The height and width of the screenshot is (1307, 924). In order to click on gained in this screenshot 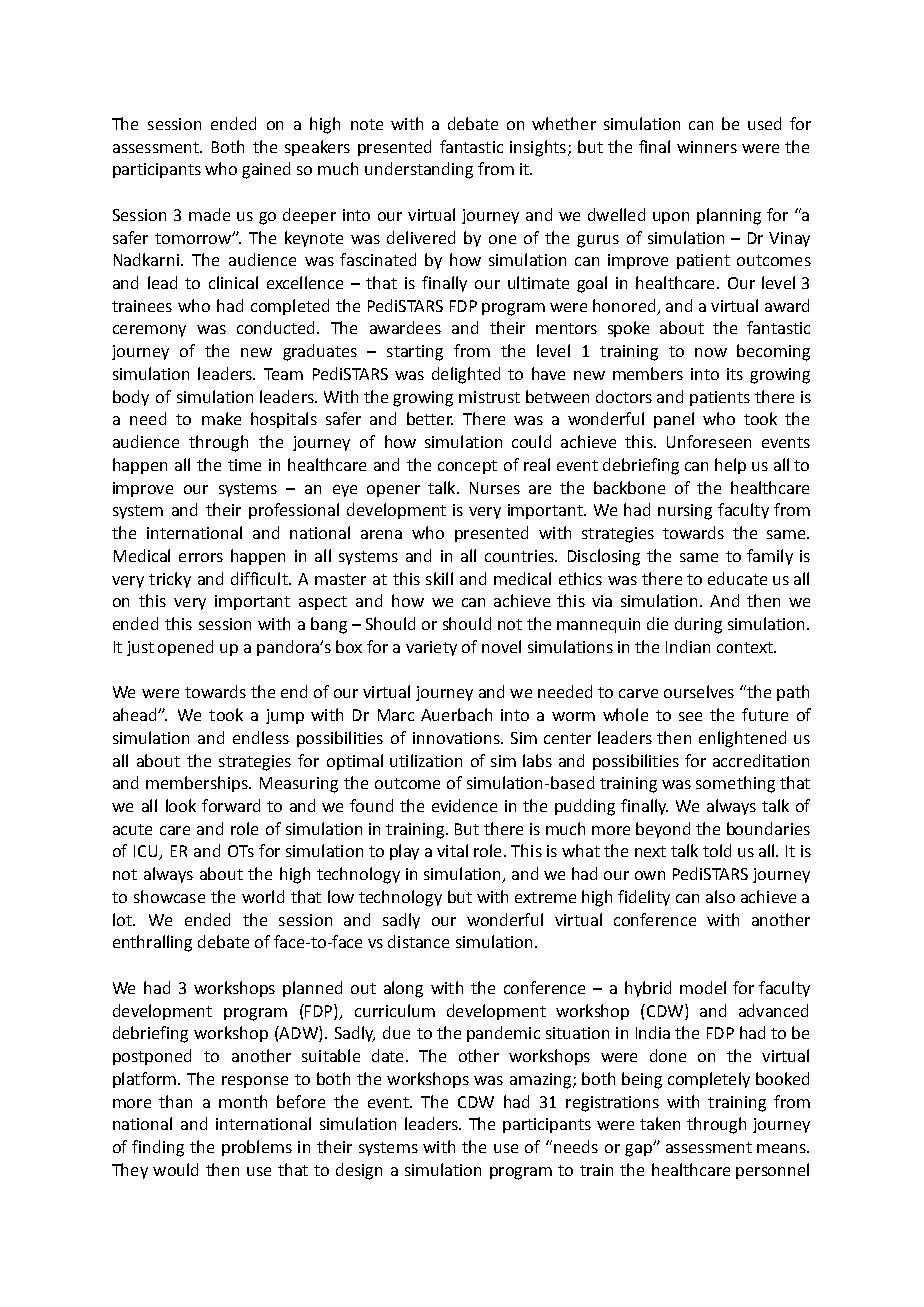, I will do `click(266, 170)`.
